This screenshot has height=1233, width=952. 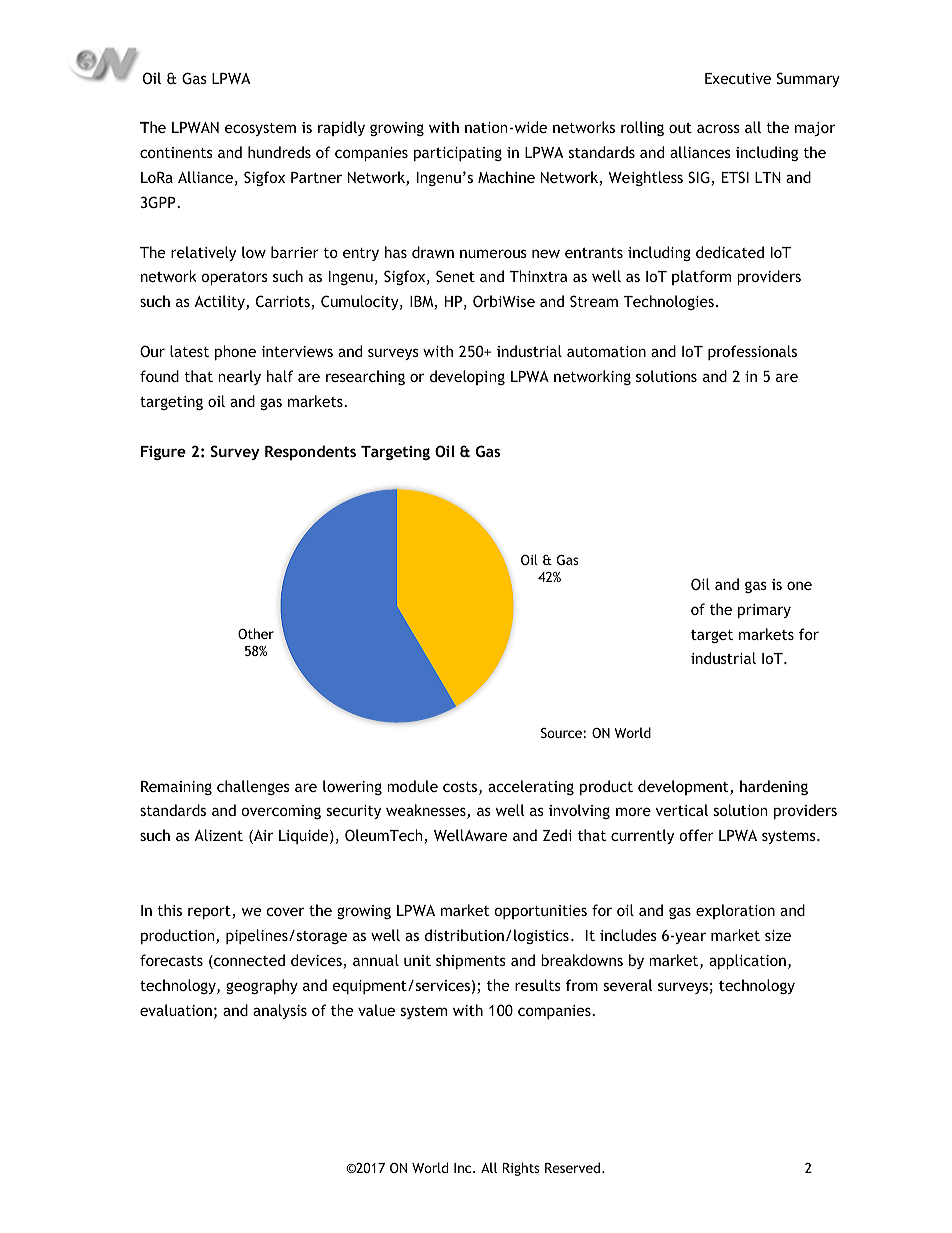 I want to click on professionals, so click(x=752, y=352).
